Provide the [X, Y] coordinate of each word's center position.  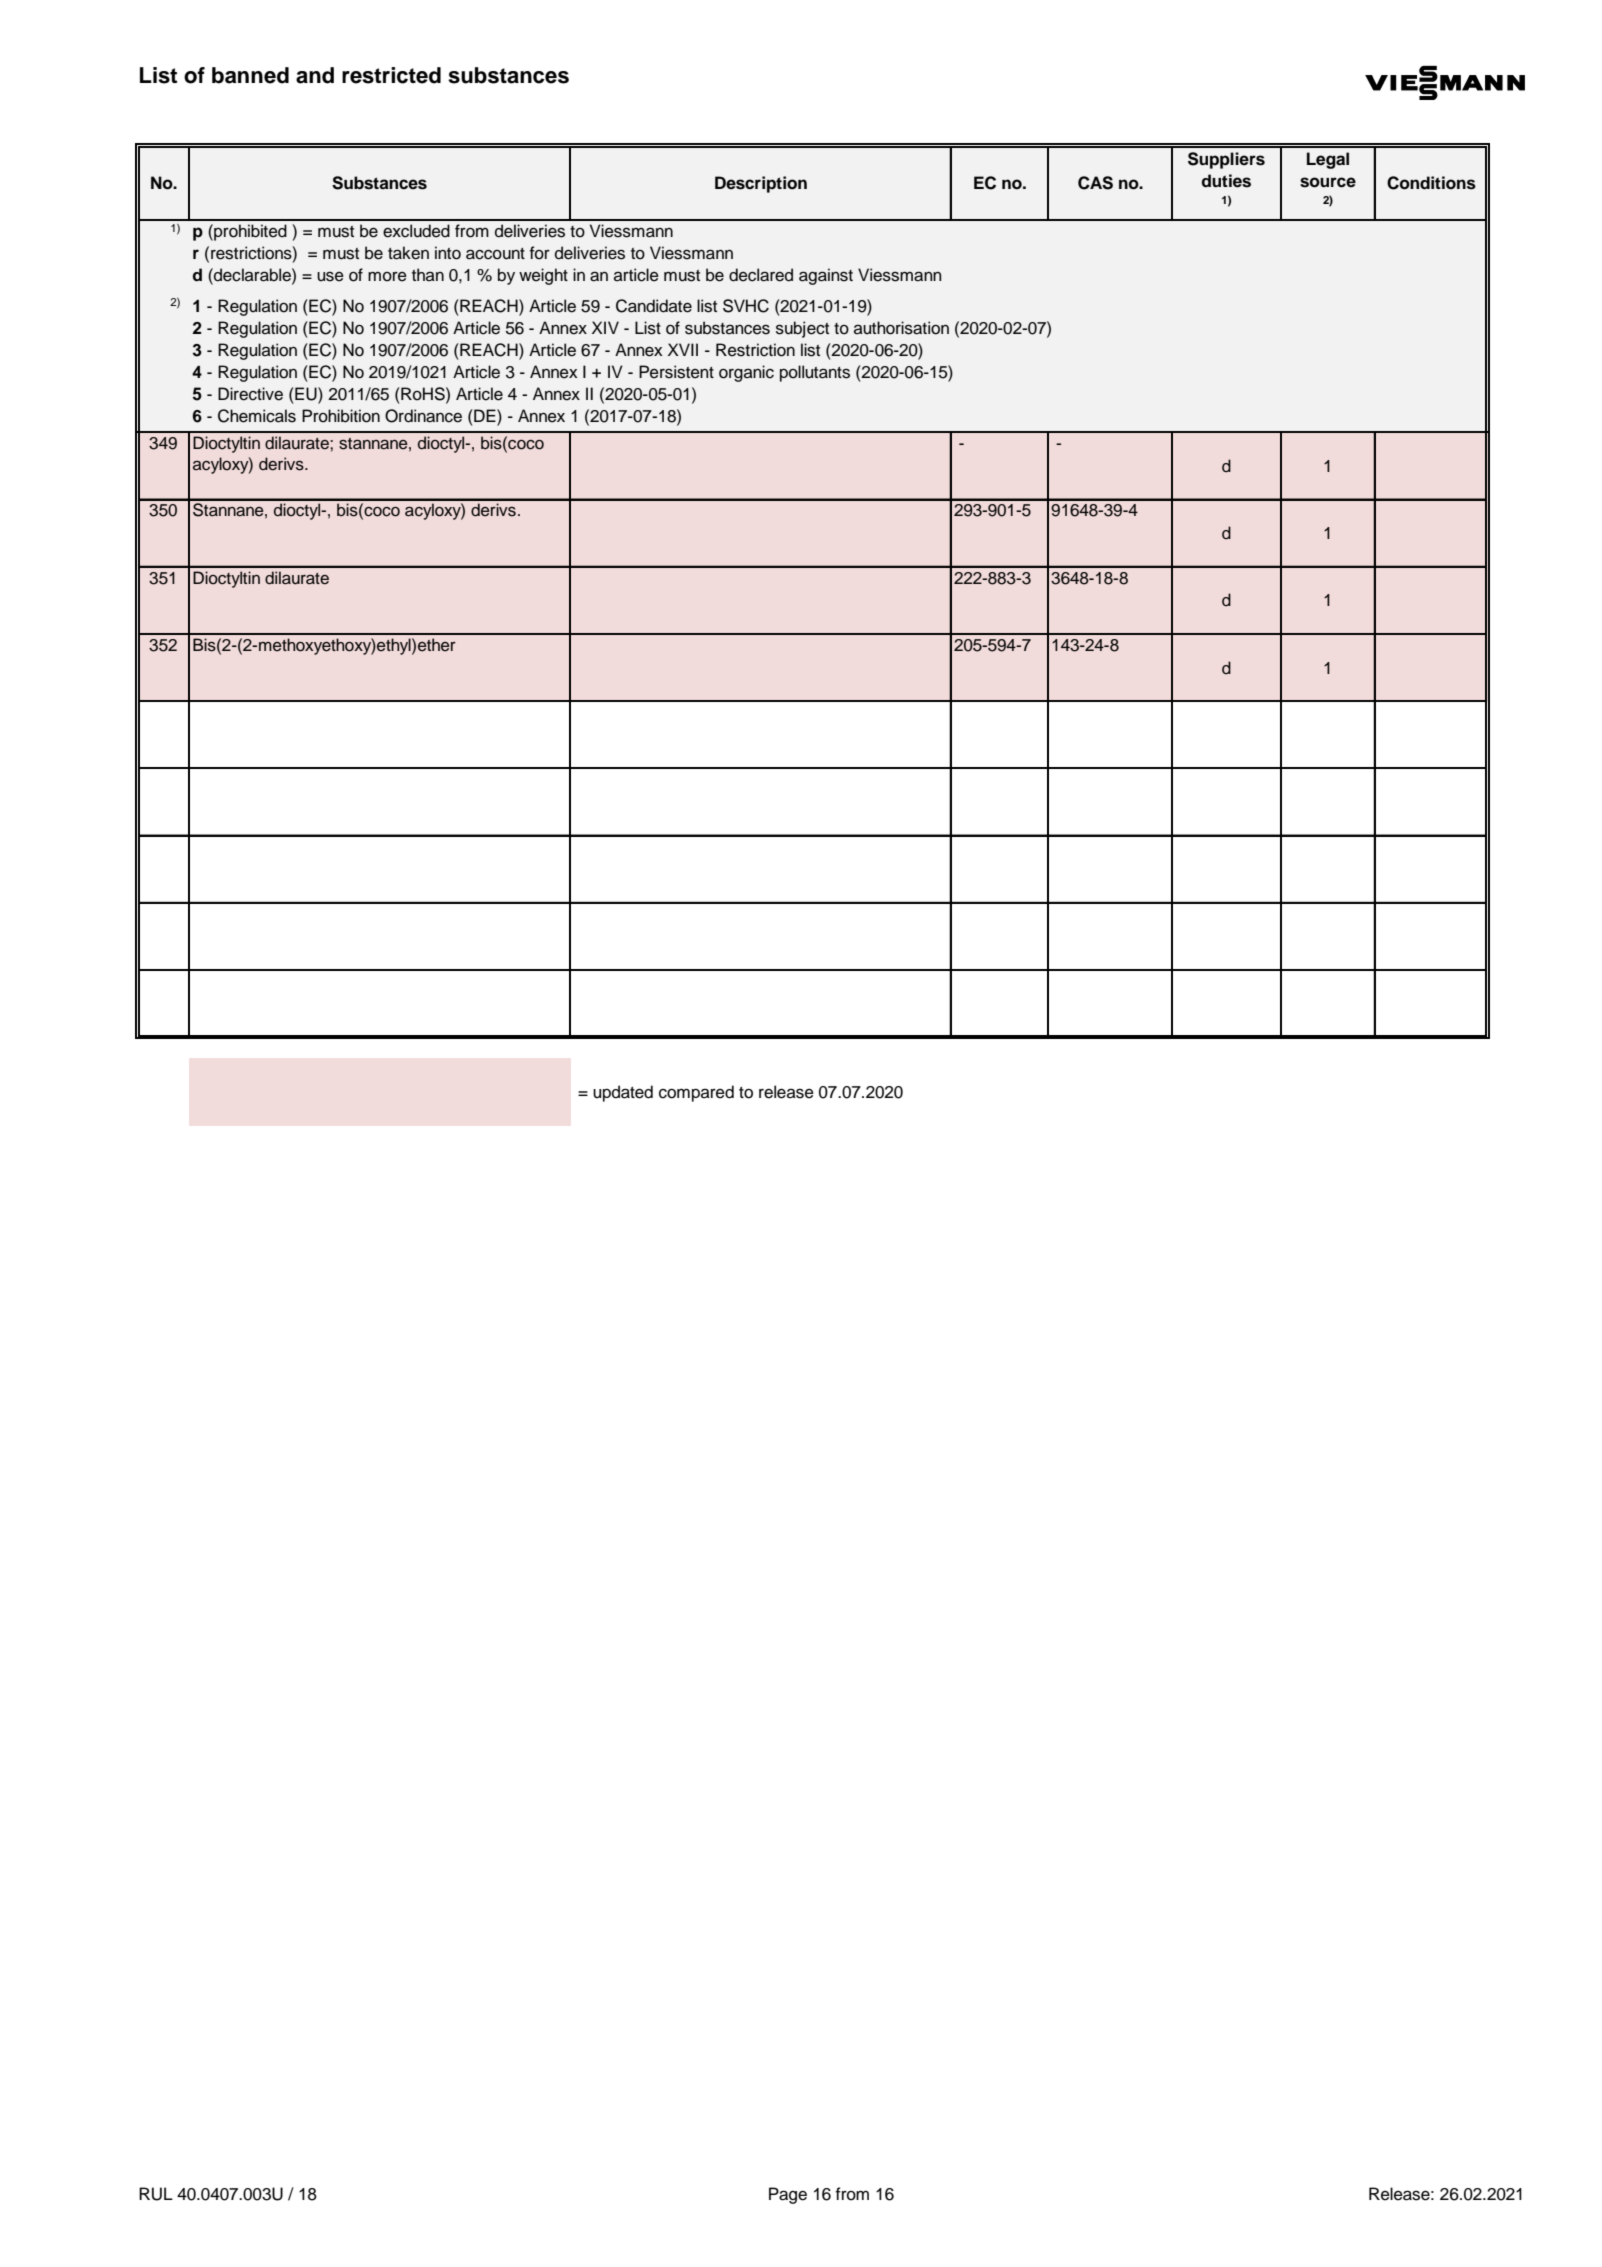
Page [788, 2195]
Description [761, 184]
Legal [1328, 160]
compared [696, 1093]
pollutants [815, 373]
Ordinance [423, 416]
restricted [391, 75]
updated [623, 1093]
